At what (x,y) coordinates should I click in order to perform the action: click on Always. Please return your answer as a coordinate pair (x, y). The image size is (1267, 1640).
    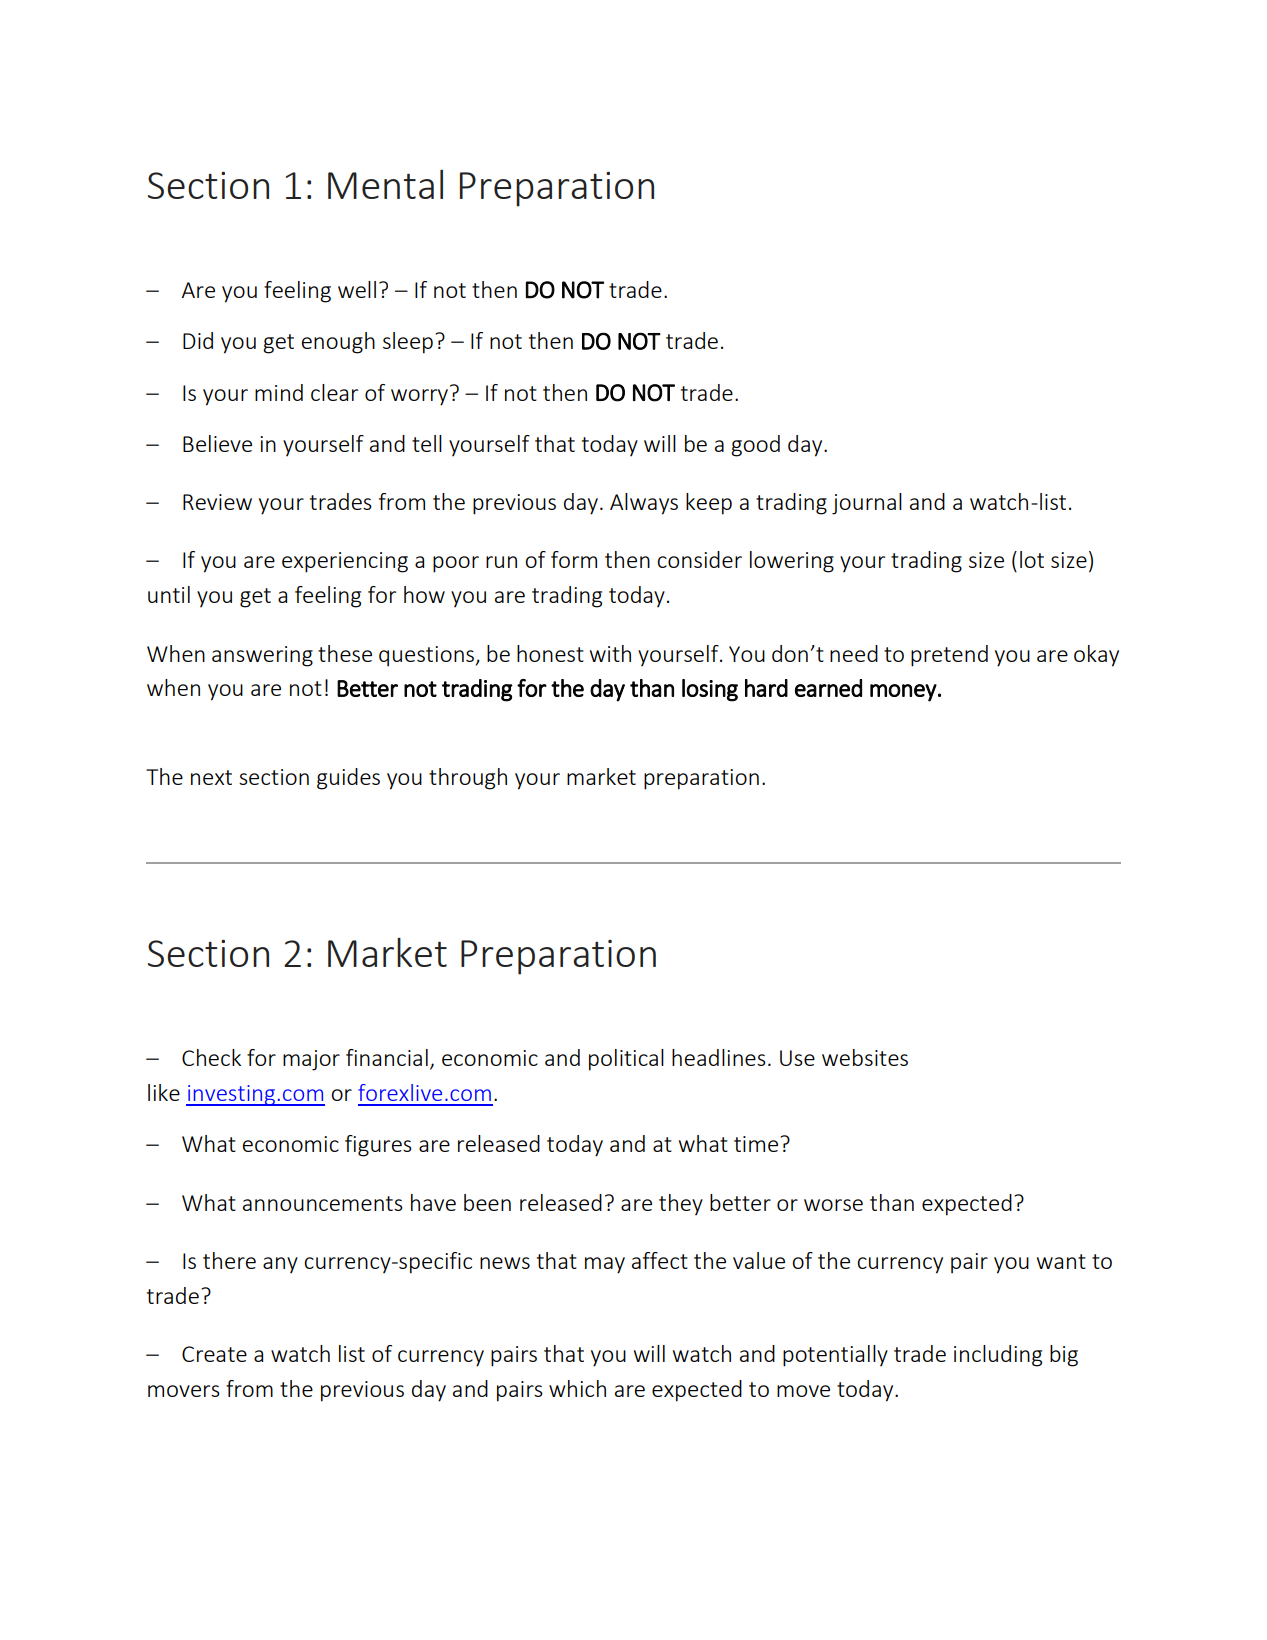
    Looking at the image, I should click on (644, 504).
